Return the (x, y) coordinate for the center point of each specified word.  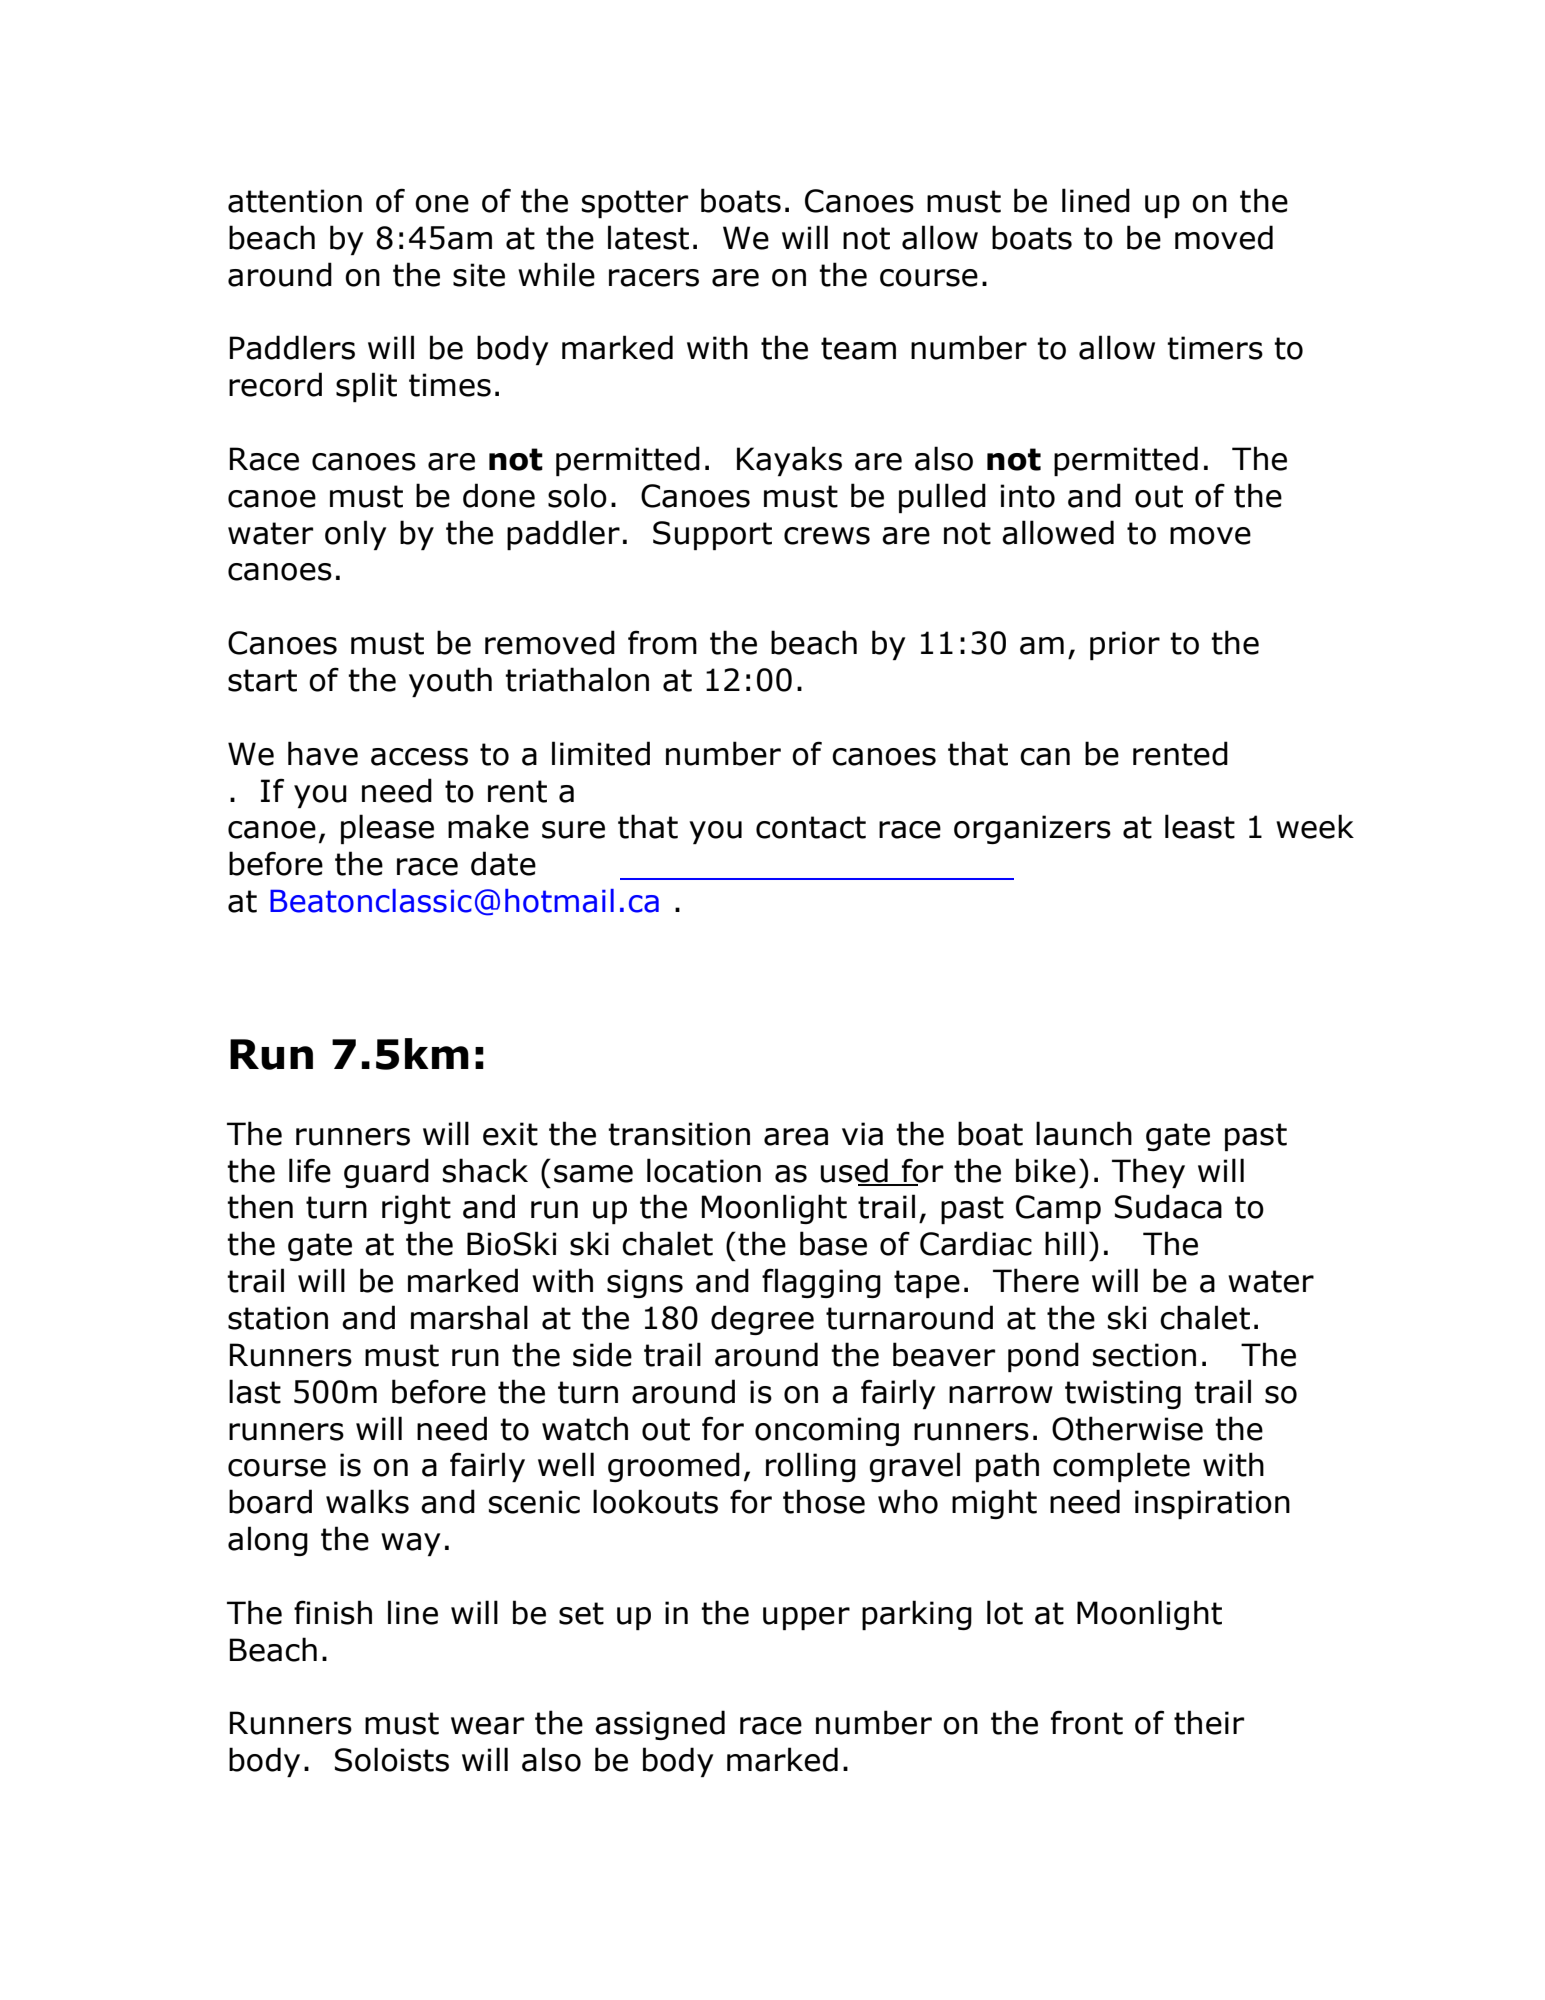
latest (648, 237)
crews (827, 536)
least (1200, 826)
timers (1215, 348)
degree (762, 1320)
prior (1125, 645)
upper (806, 1618)
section (1144, 1355)
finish (333, 1612)
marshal (469, 1317)
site (479, 275)
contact (811, 827)
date (503, 863)
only (355, 535)
